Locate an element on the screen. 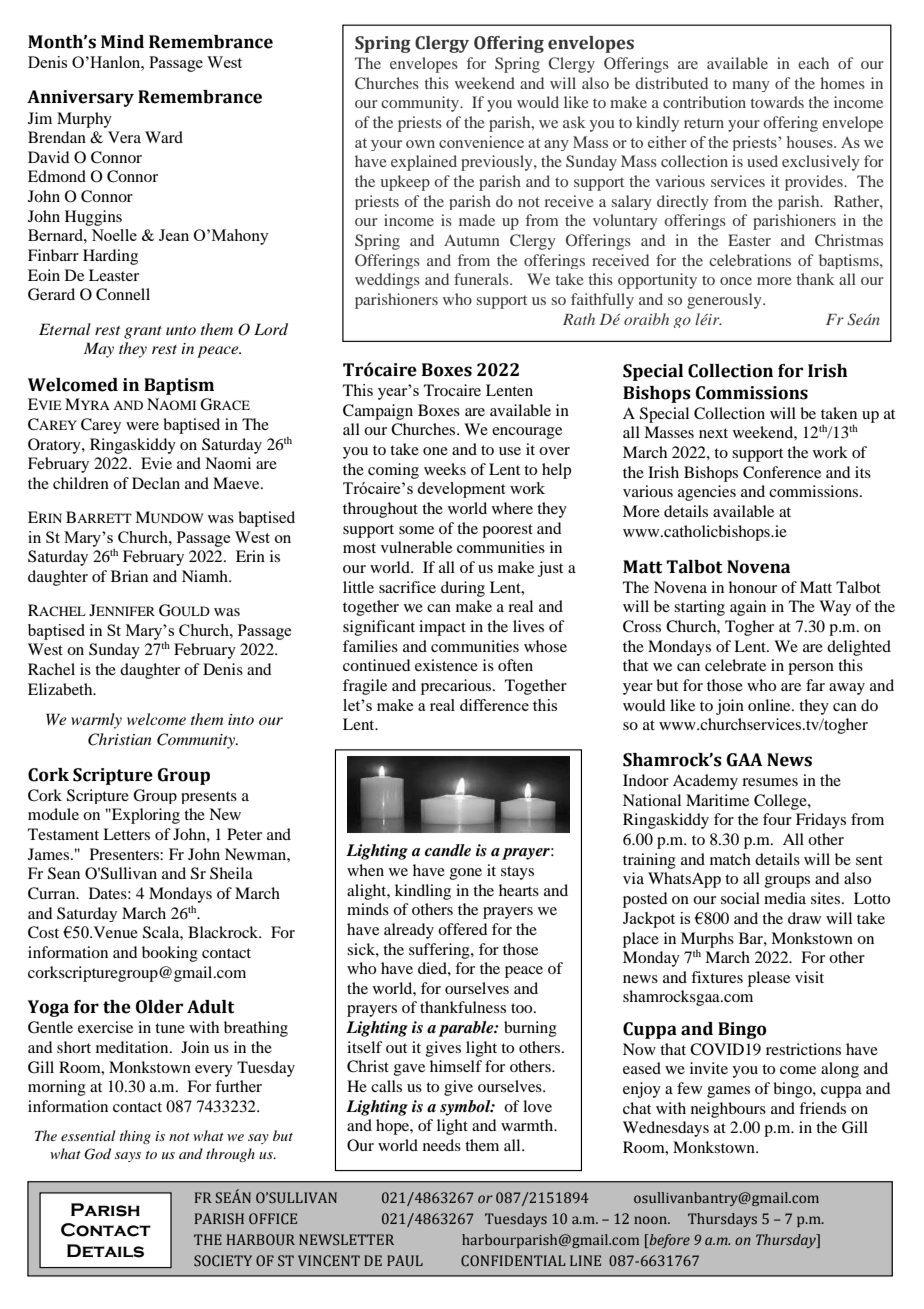 This screenshot has height=1309, width=924. says is located at coordinates (128, 1157).
